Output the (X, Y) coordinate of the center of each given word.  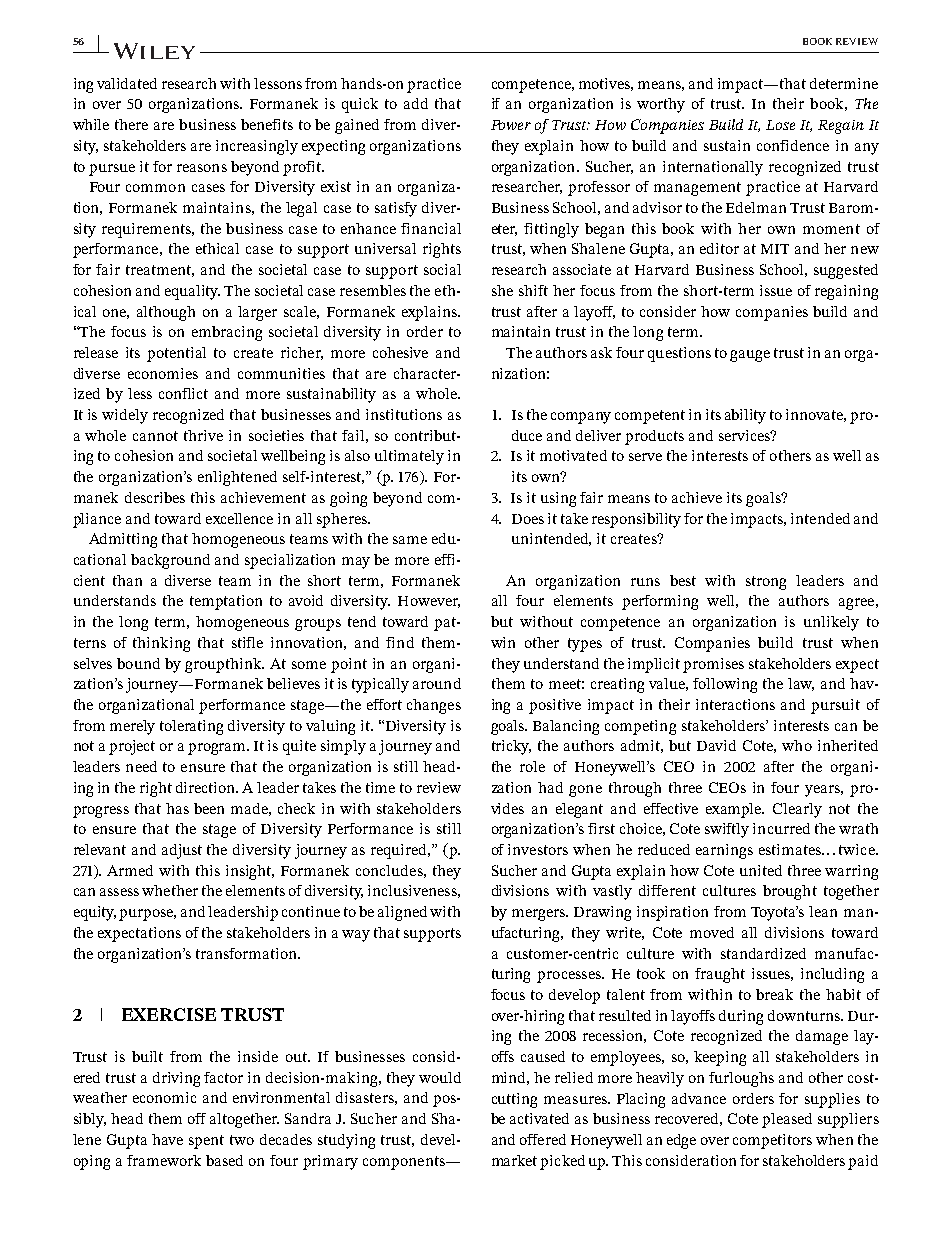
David (716, 745)
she (502, 290)
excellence (239, 518)
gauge (750, 356)
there (131, 124)
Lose (780, 125)
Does (528, 519)
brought (790, 892)
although (166, 313)
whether (170, 890)
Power (511, 125)
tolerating (191, 727)
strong (766, 583)
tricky (511, 747)
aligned (402, 913)
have (167, 1139)
